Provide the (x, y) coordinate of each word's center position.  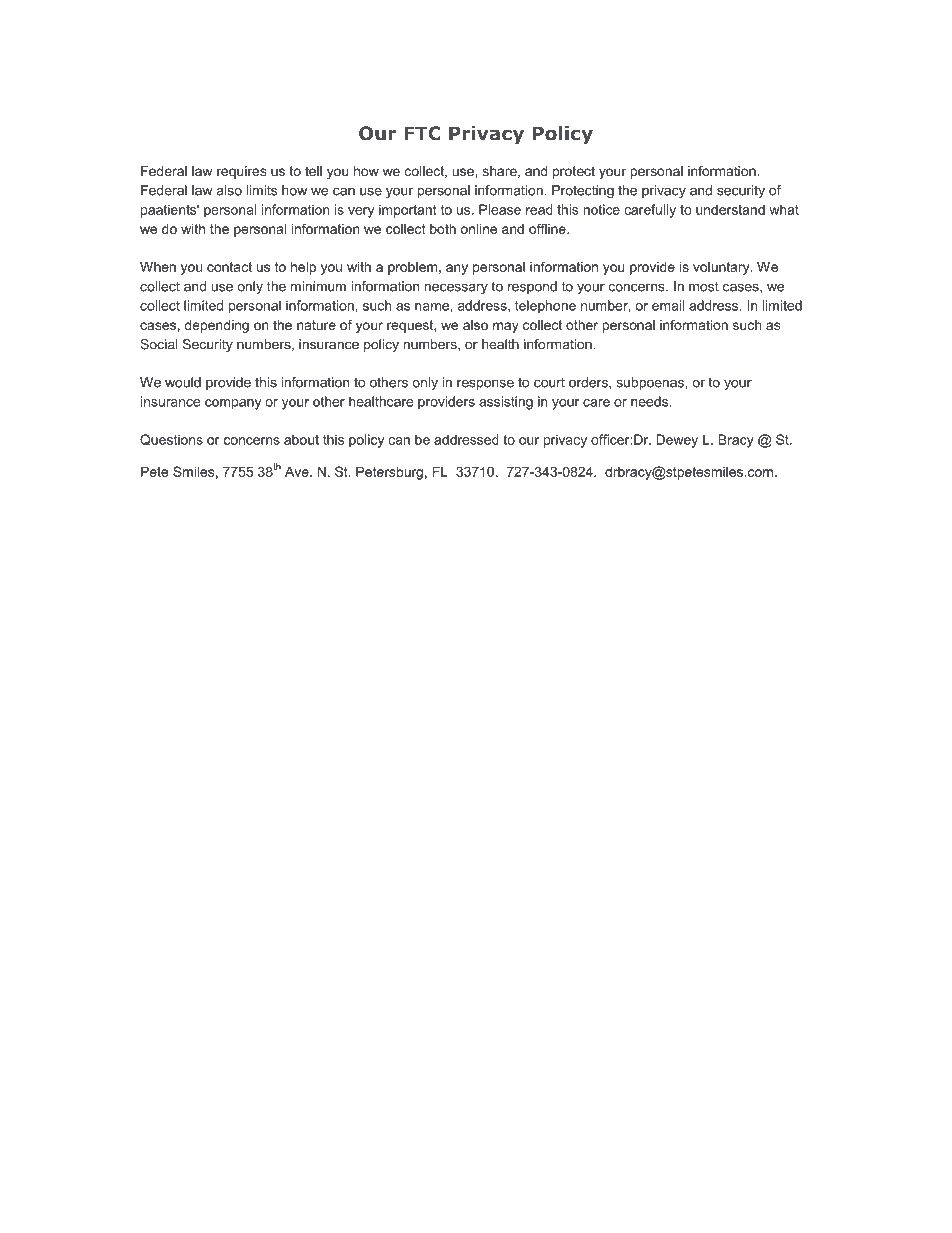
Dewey (677, 441)
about (301, 439)
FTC (422, 133)
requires (242, 172)
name (433, 307)
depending (217, 326)
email (668, 305)
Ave (298, 471)
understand (730, 209)
